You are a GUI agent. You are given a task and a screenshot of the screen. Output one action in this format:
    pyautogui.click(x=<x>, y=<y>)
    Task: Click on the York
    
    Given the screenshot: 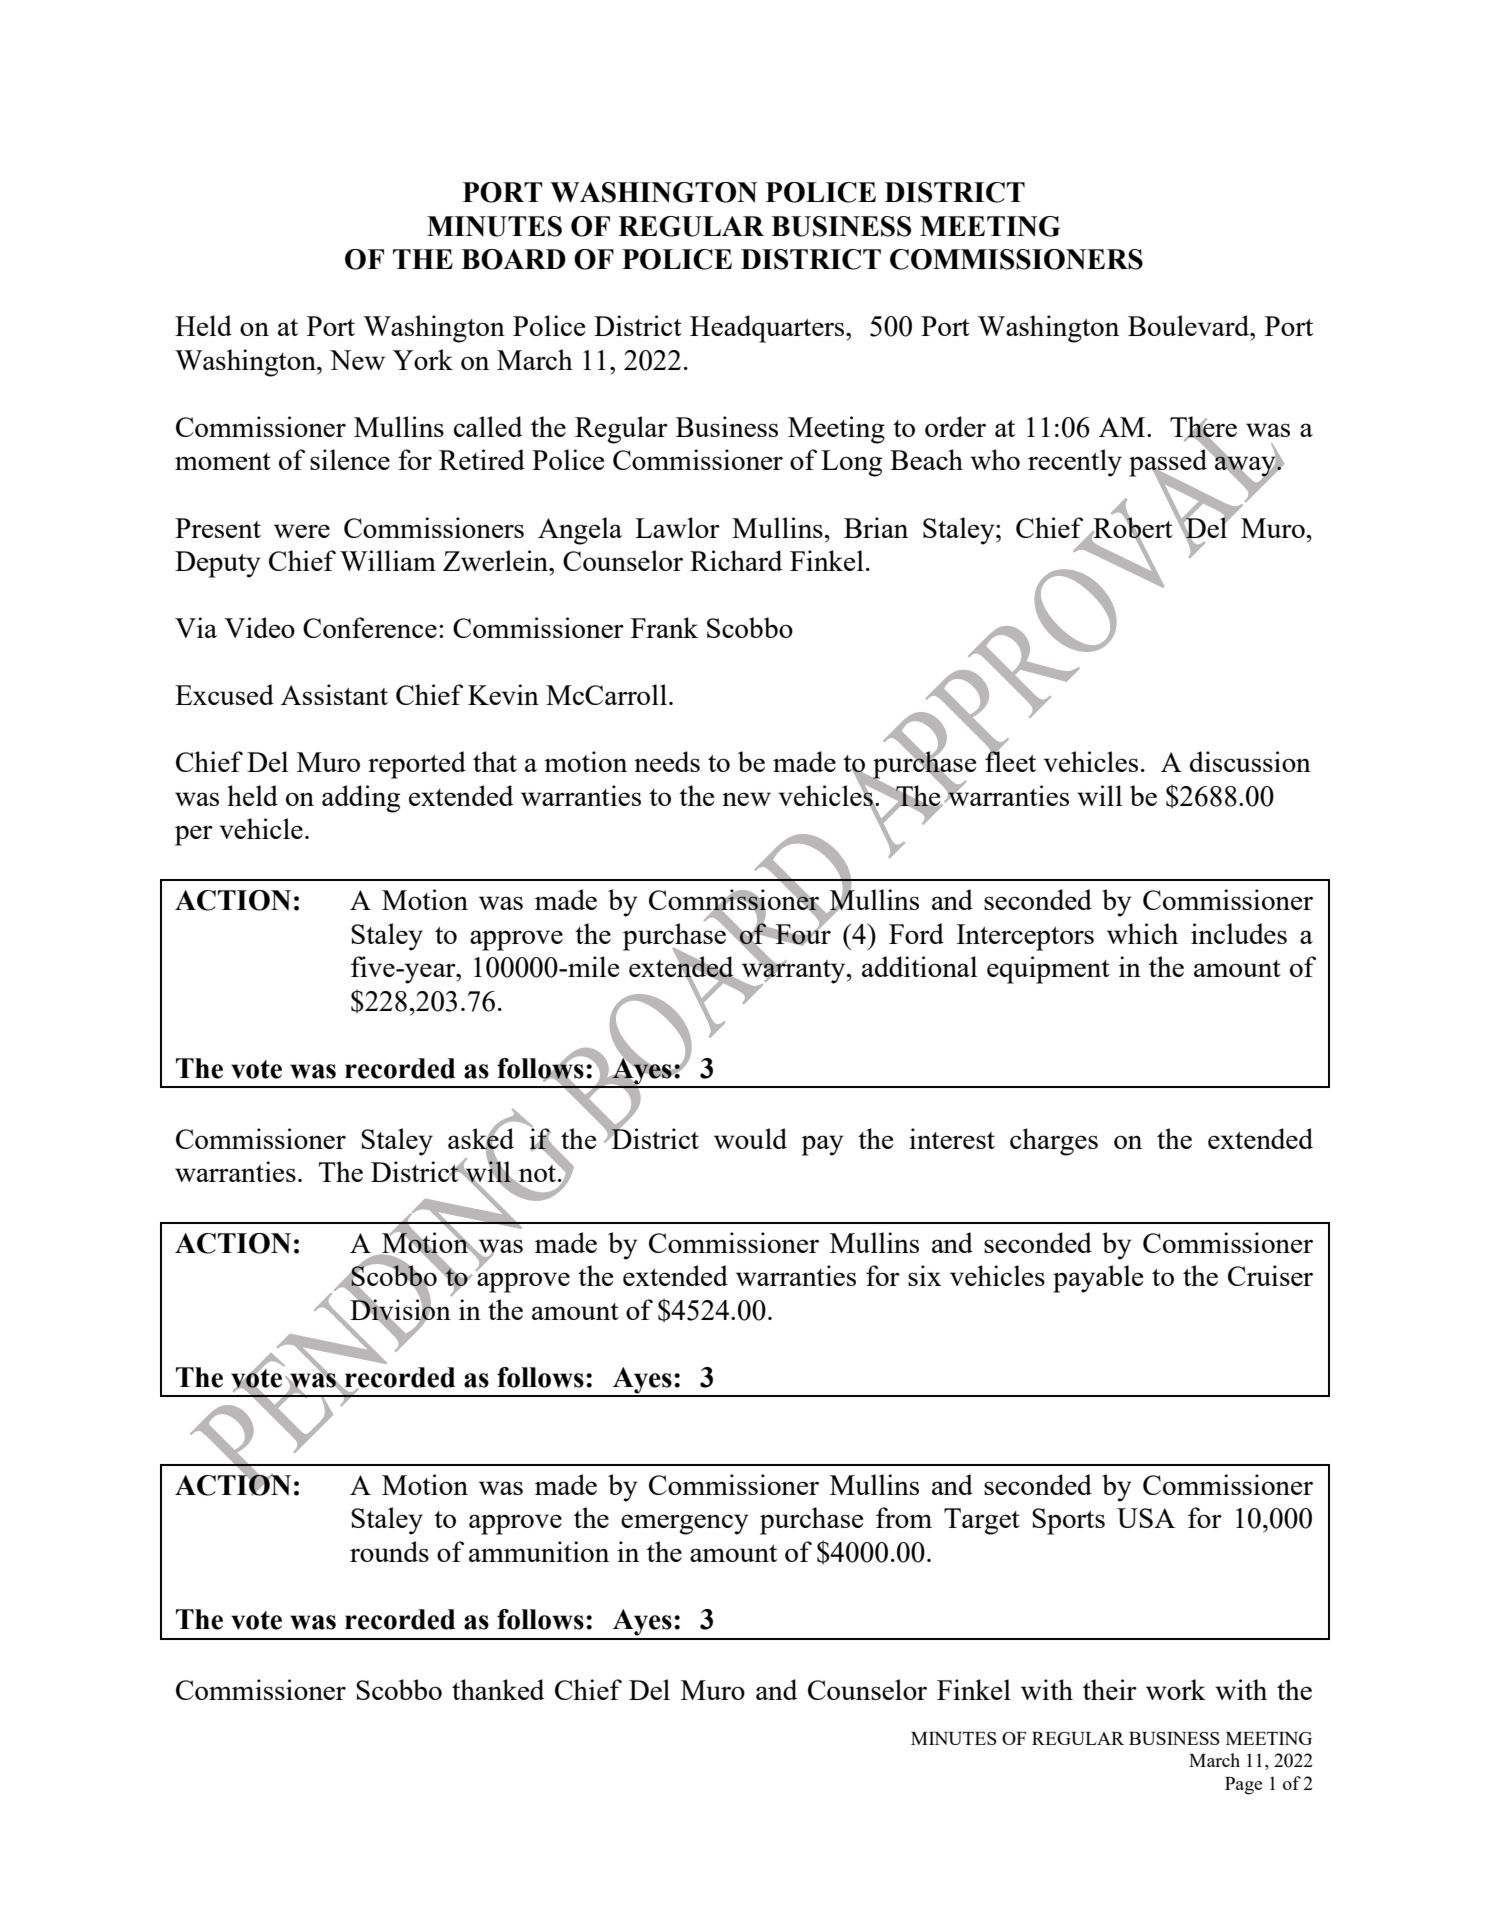 What is the action you would take?
    pyautogui.click(x=423, y=359)
